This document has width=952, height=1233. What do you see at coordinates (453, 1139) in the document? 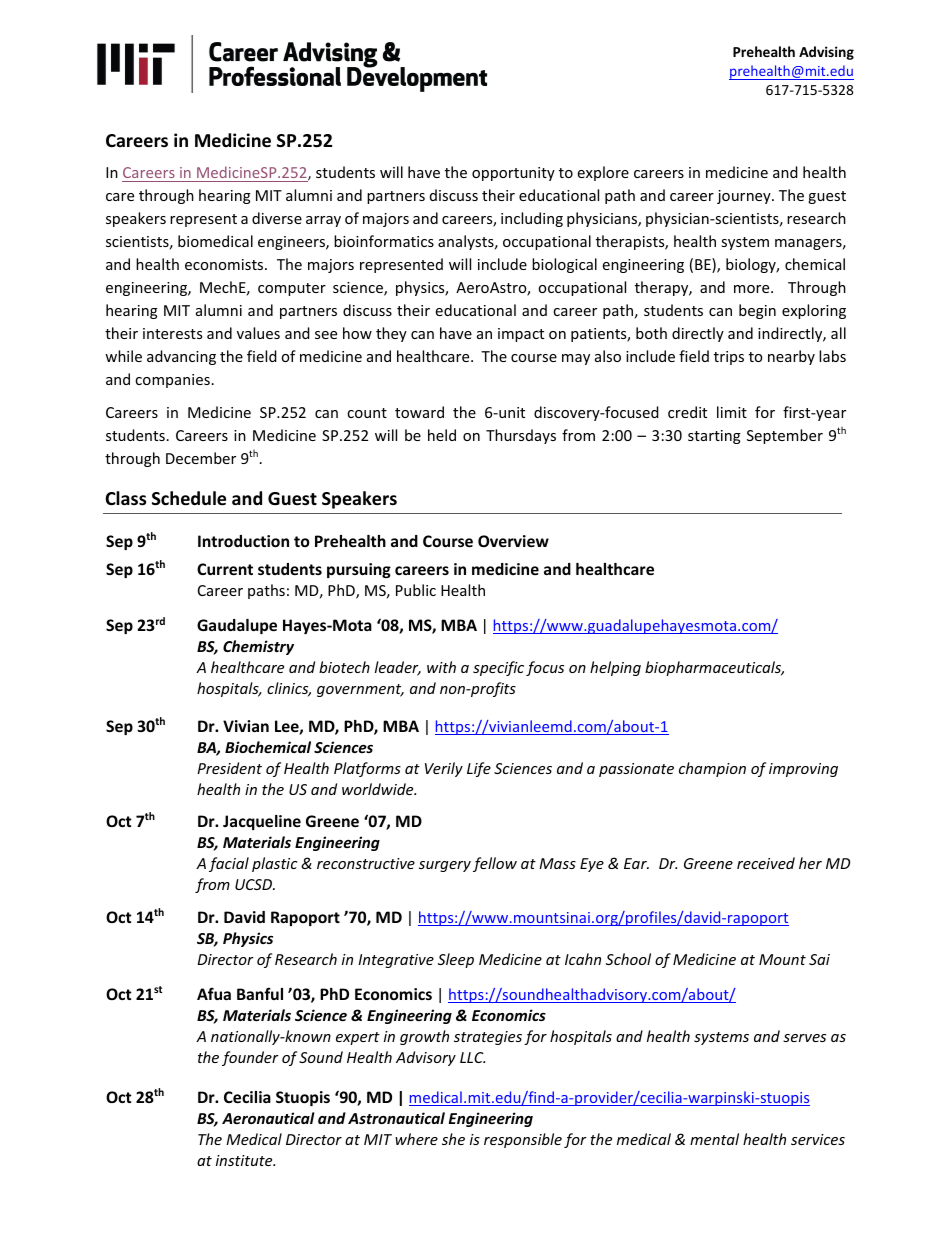
I see `she` at bounding box center [453, 1139].
